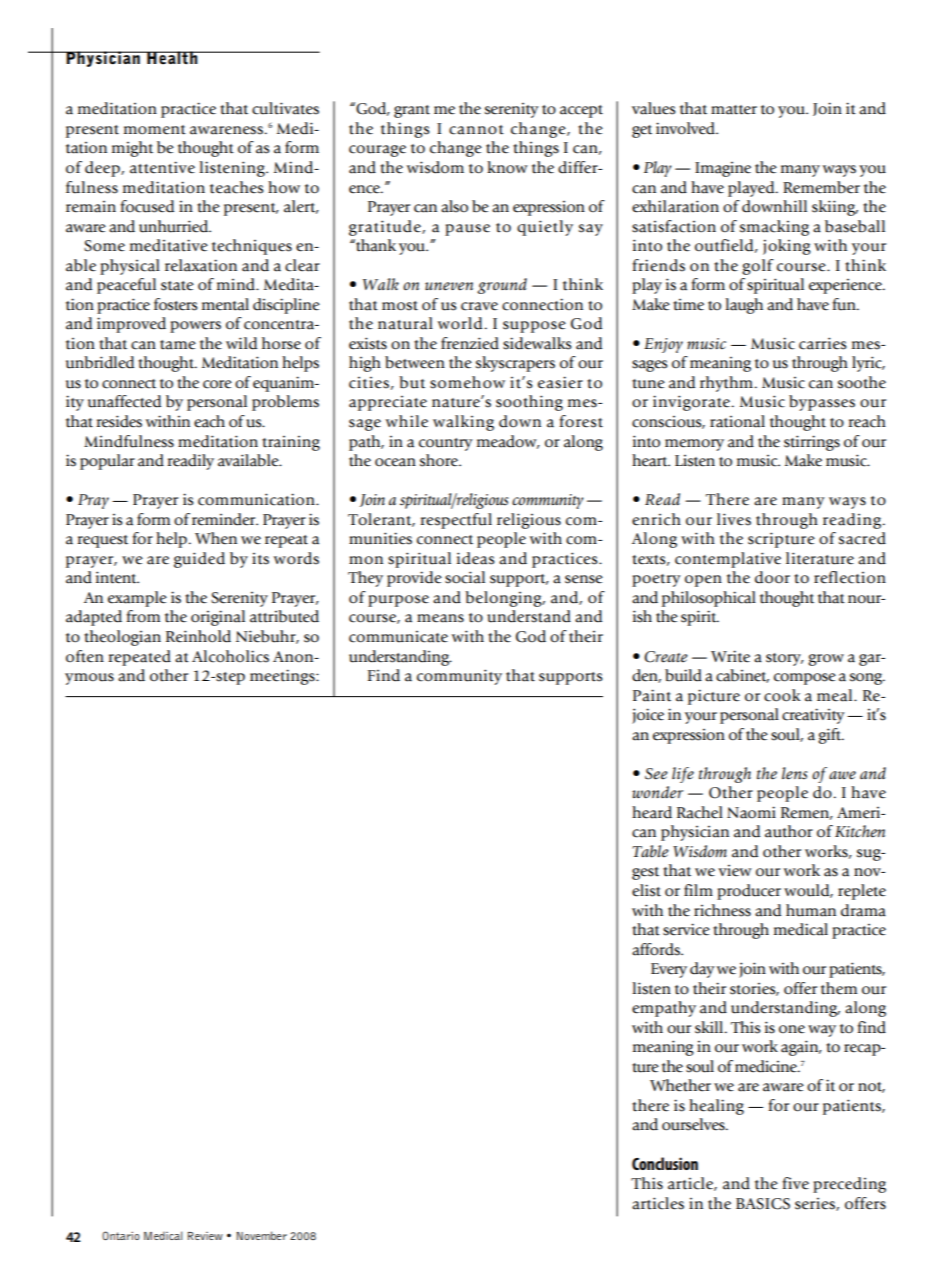  Describe the element at coordinates (119, 421) in the document. I see `resides` at that location.
